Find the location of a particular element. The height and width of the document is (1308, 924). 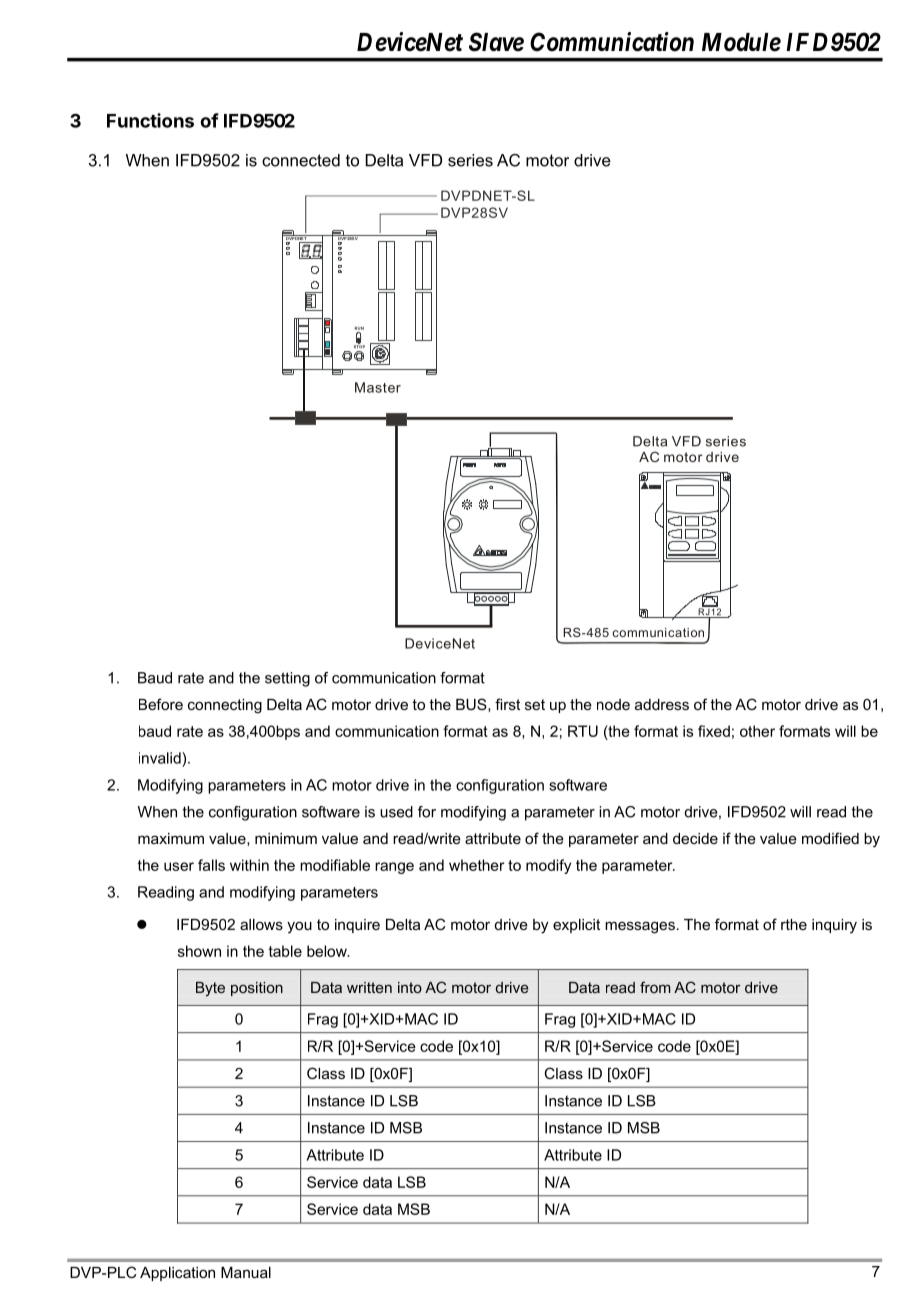

into is located at coordinates (410, 987).
